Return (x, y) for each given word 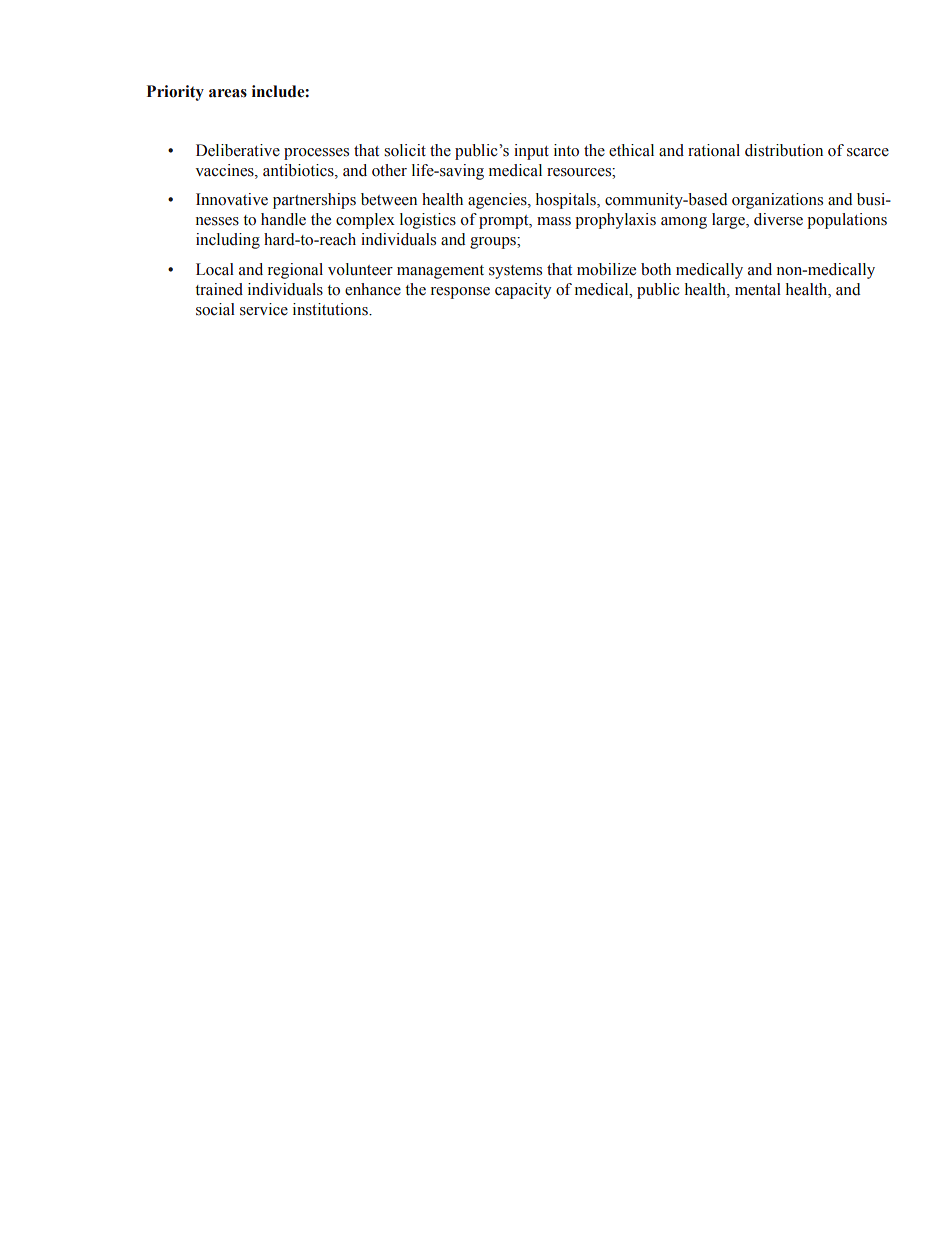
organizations (777, 201)
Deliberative (238, 150)
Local (215, 269)
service (264, 309)
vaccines (225, 170)
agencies (498, 201)
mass (554, 221)
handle (283, 219)
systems (515, 272)
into (566, 150)
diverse (778, 219)
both (656, 269)
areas (228, 93)
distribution (784, 150)
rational (714, 150)
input (531, 152)
